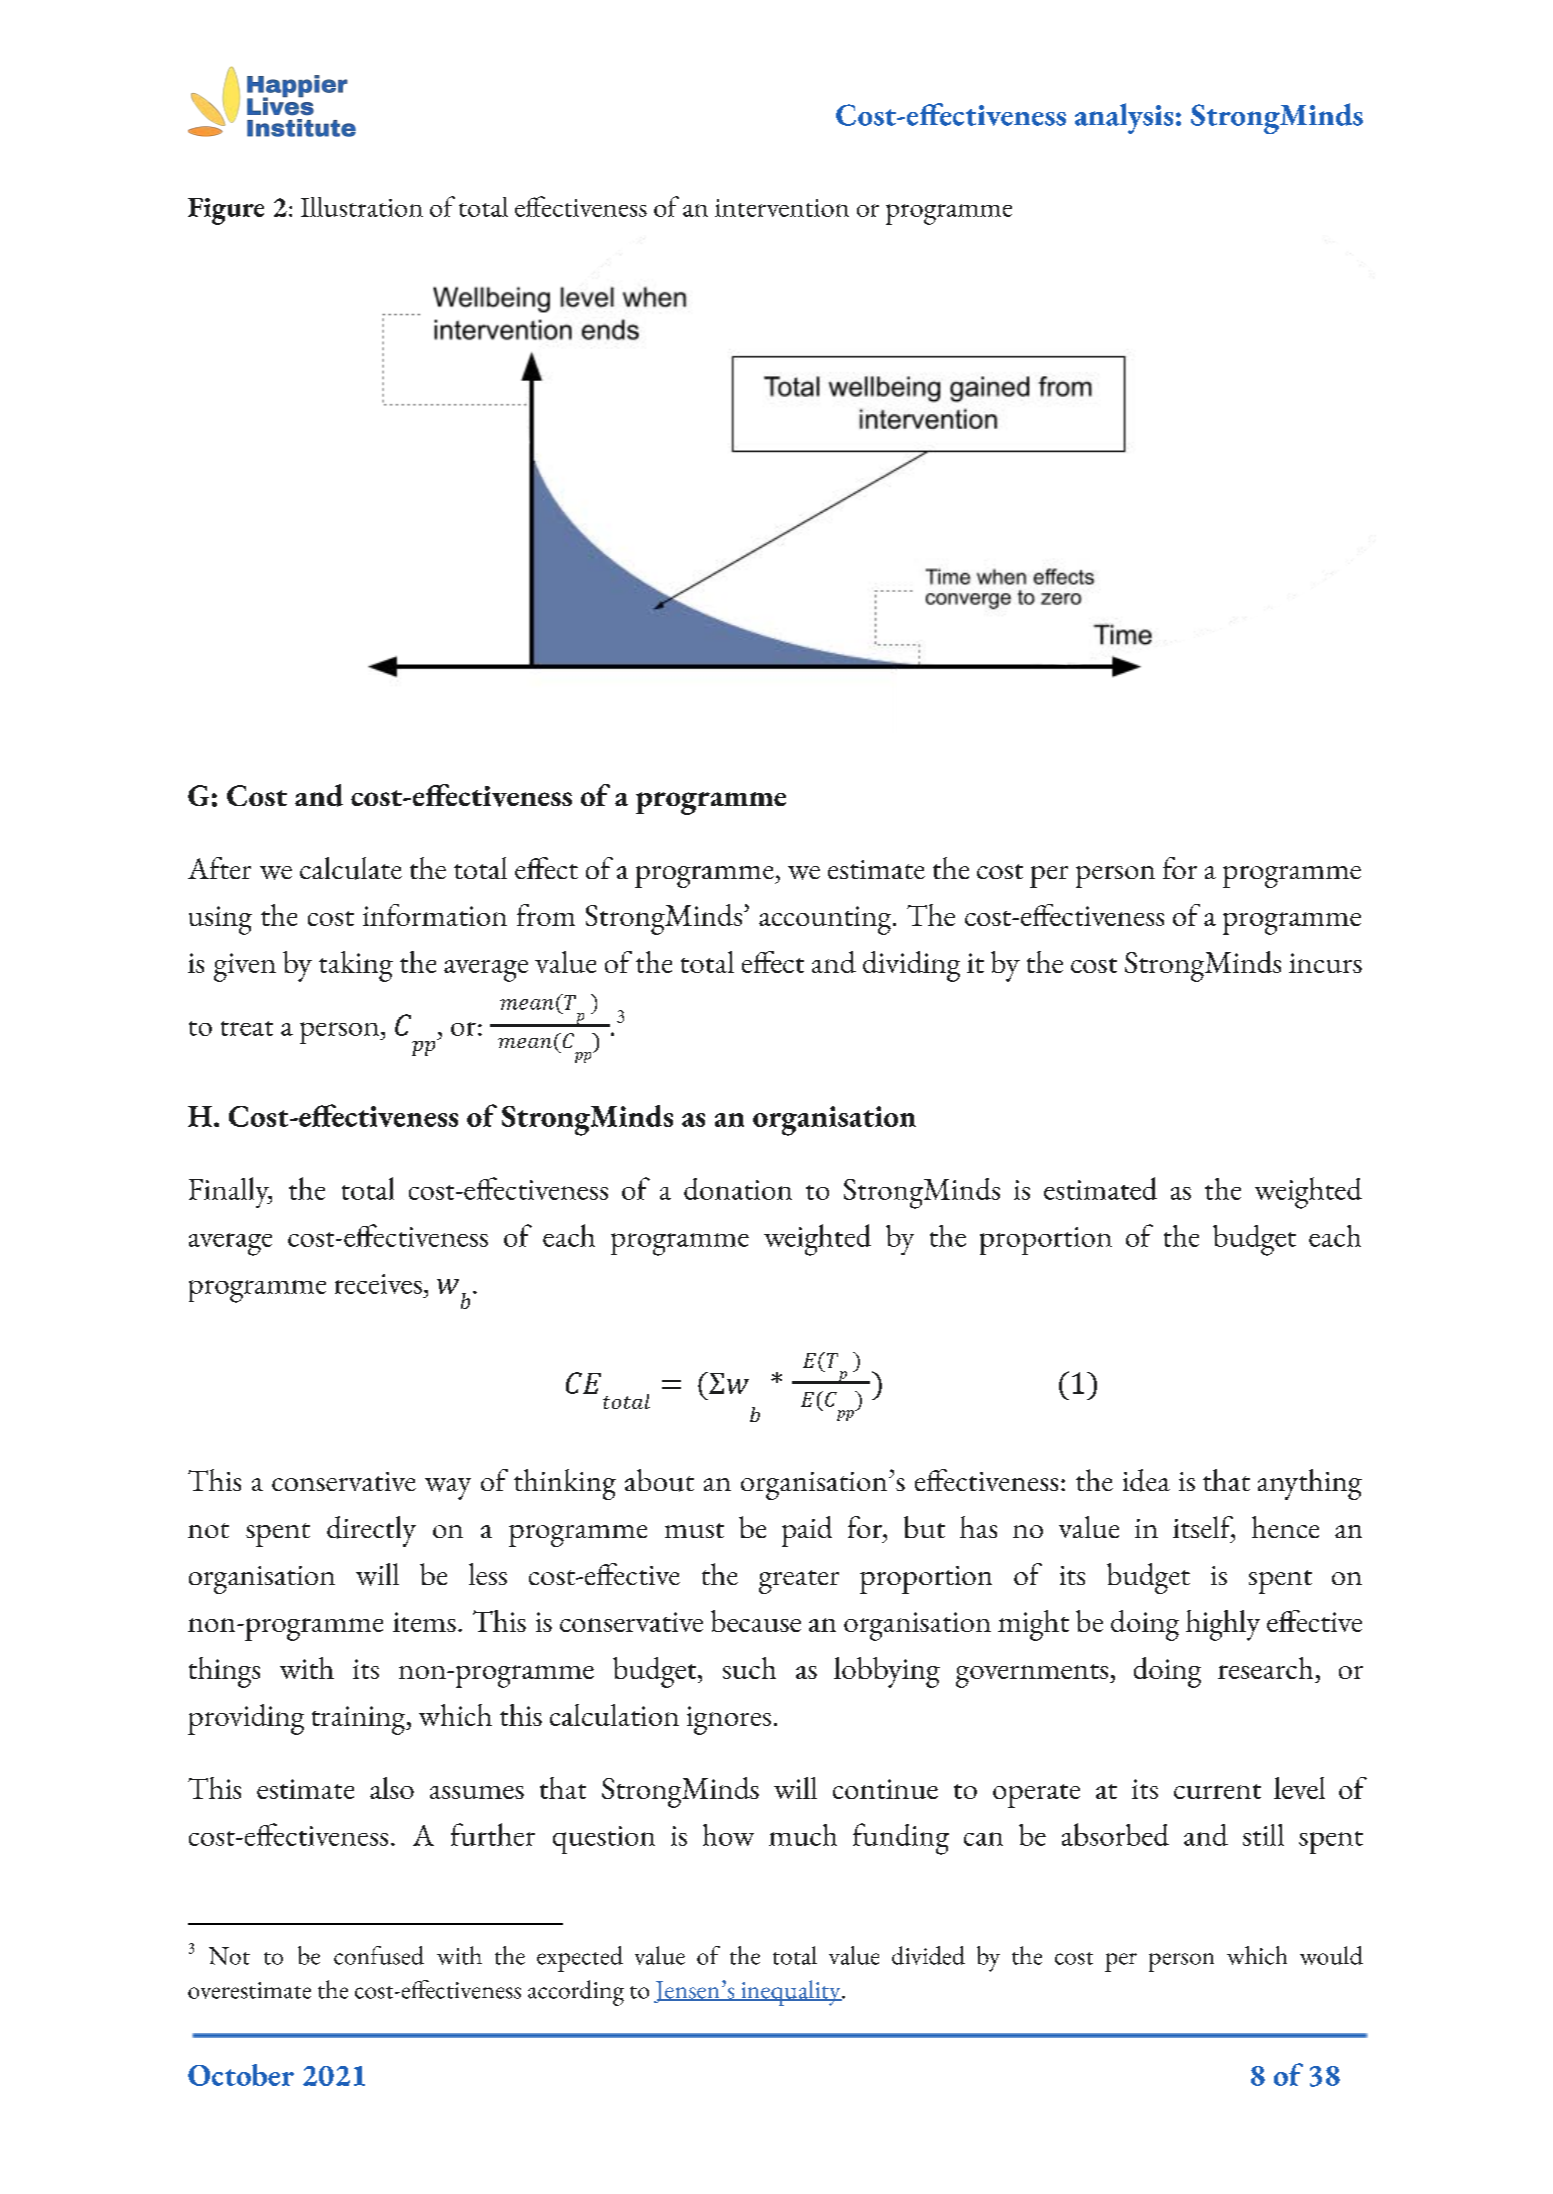 The width and height of the screenshot is (1553, 2194). Describe the element at coordinates (448, 1489) in the screenshot. I see `way` at that location.
